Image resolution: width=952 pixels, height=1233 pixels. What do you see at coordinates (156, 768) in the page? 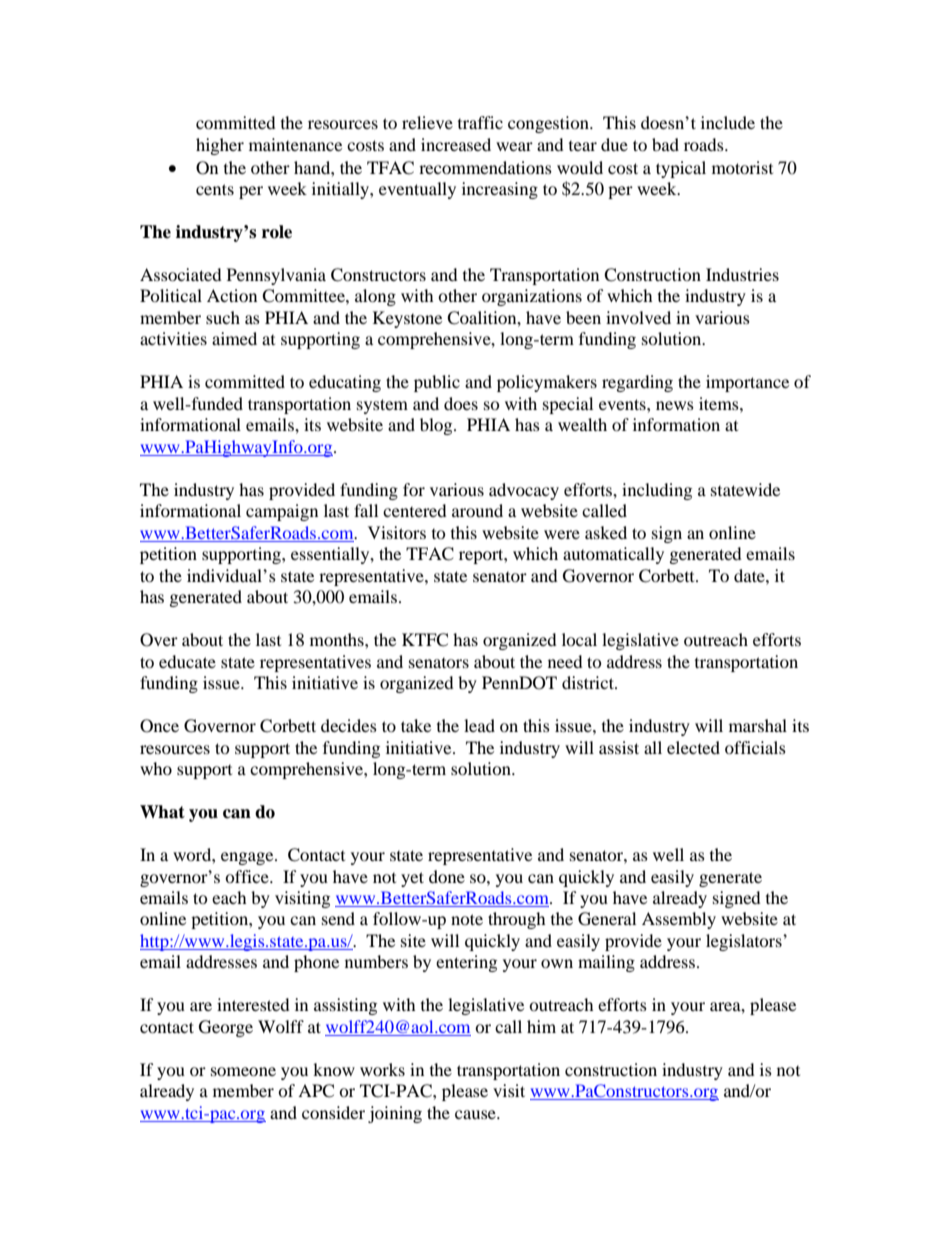
I see `who` at bounding box center [156, 768].
